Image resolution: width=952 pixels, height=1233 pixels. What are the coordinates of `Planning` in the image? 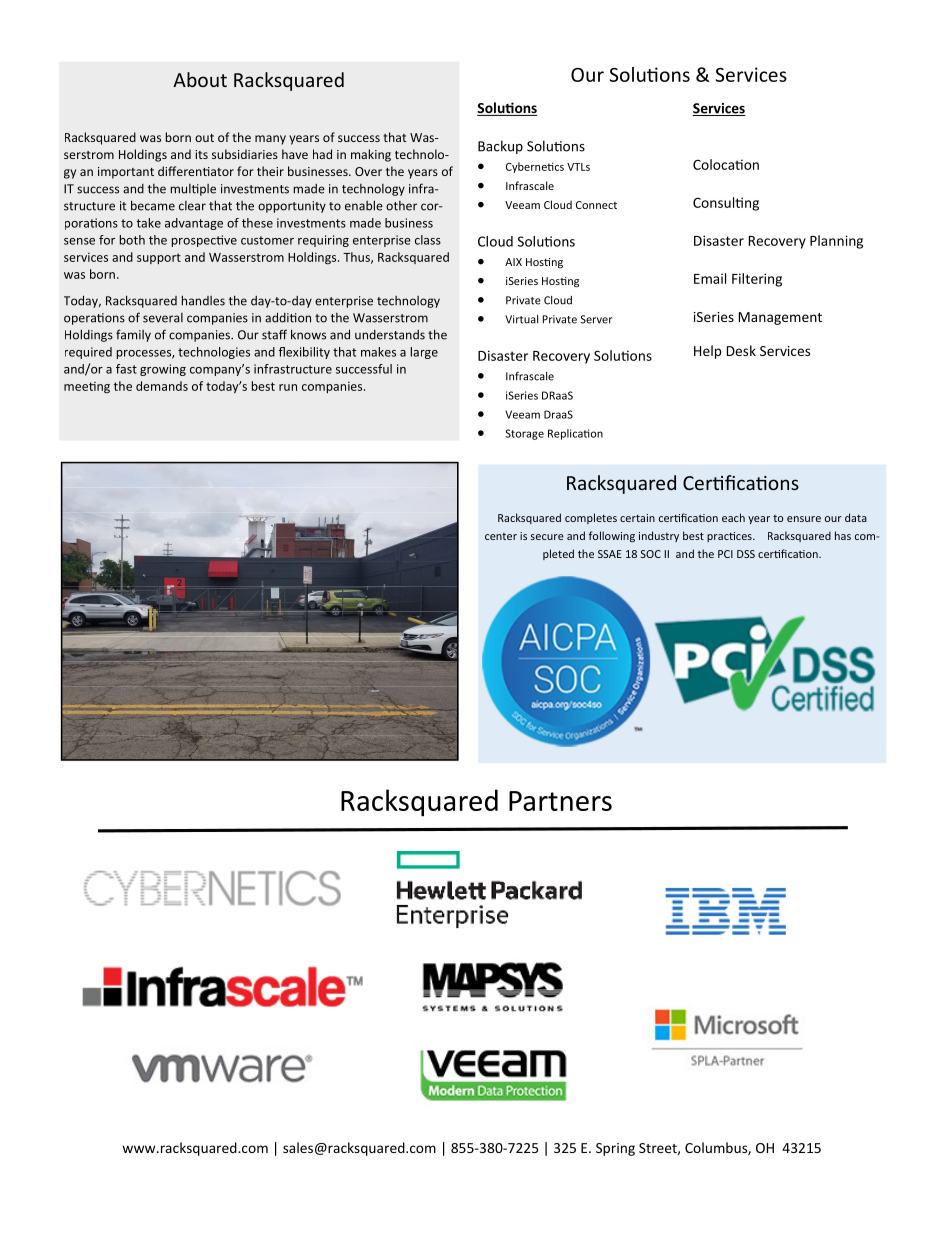 It's located at (836, 242).
